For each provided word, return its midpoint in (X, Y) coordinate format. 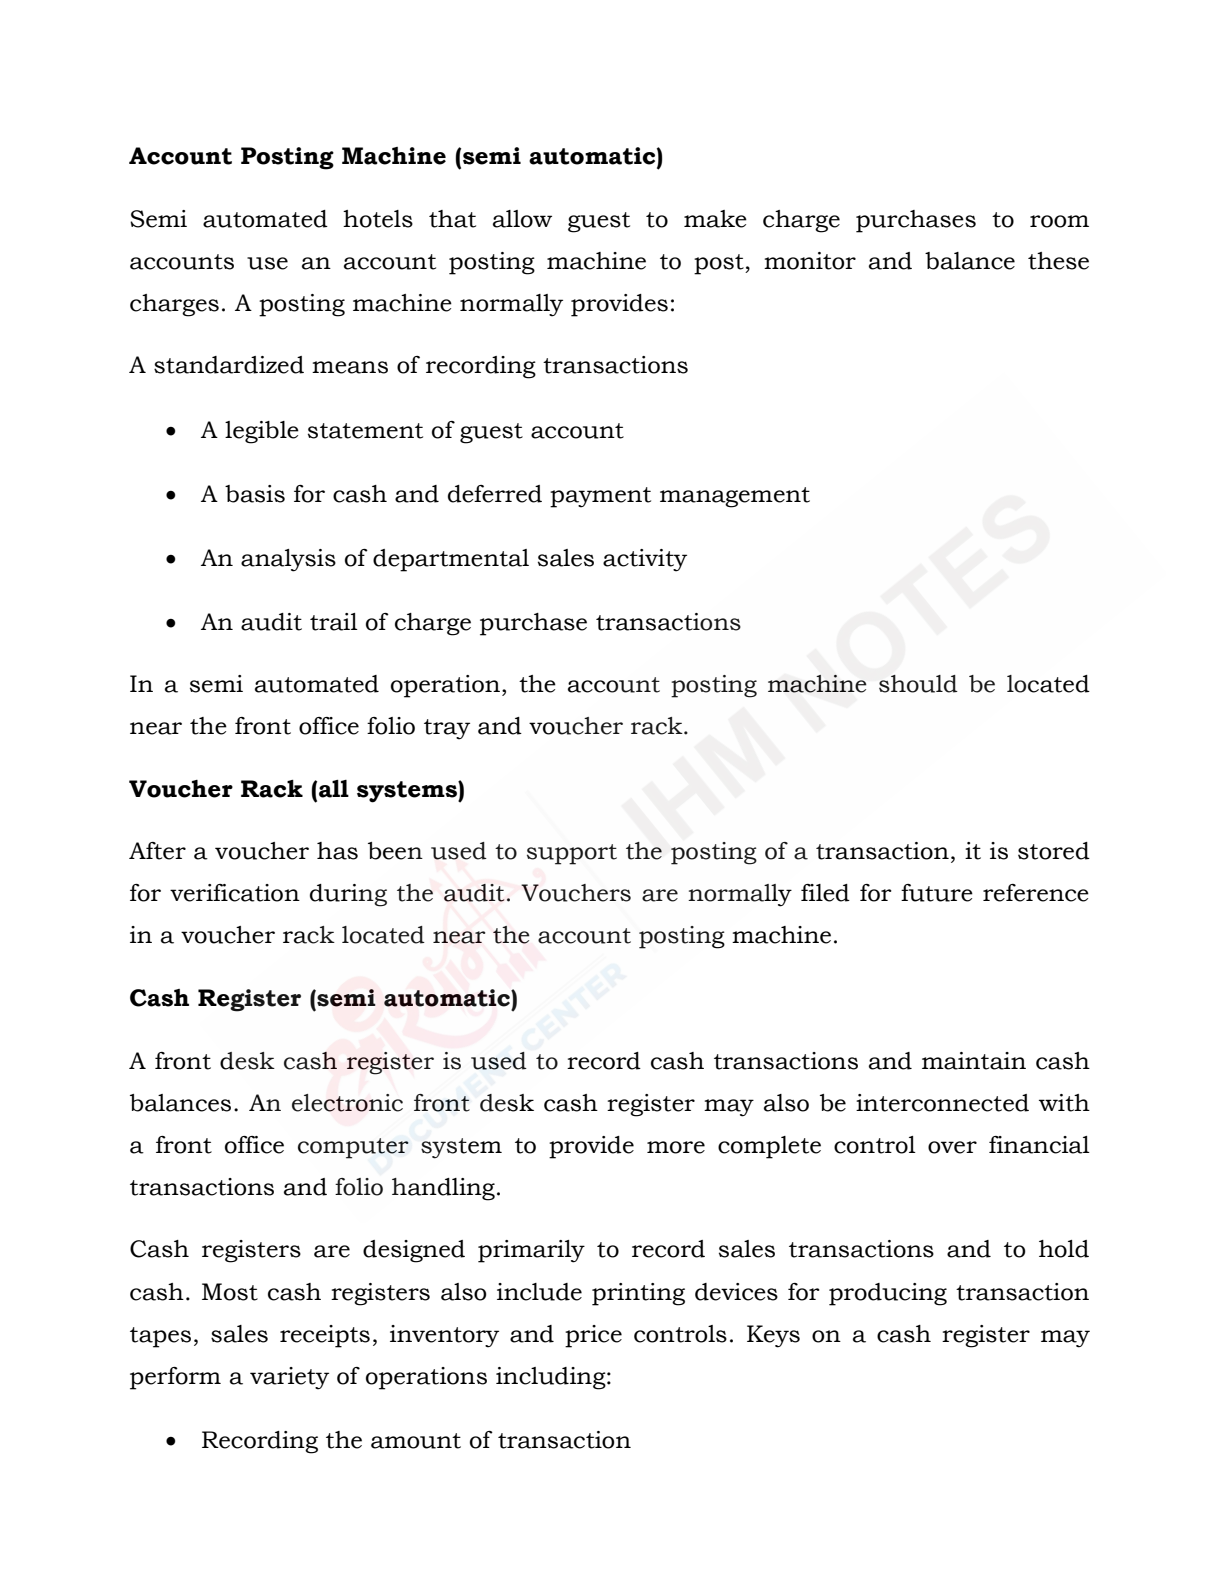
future (937, 893)
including (552, 1378)
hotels (378, 219)
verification (235, 893)
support (572, 854)
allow (522, 219)
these (1058, 261)
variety (289, 1378)
